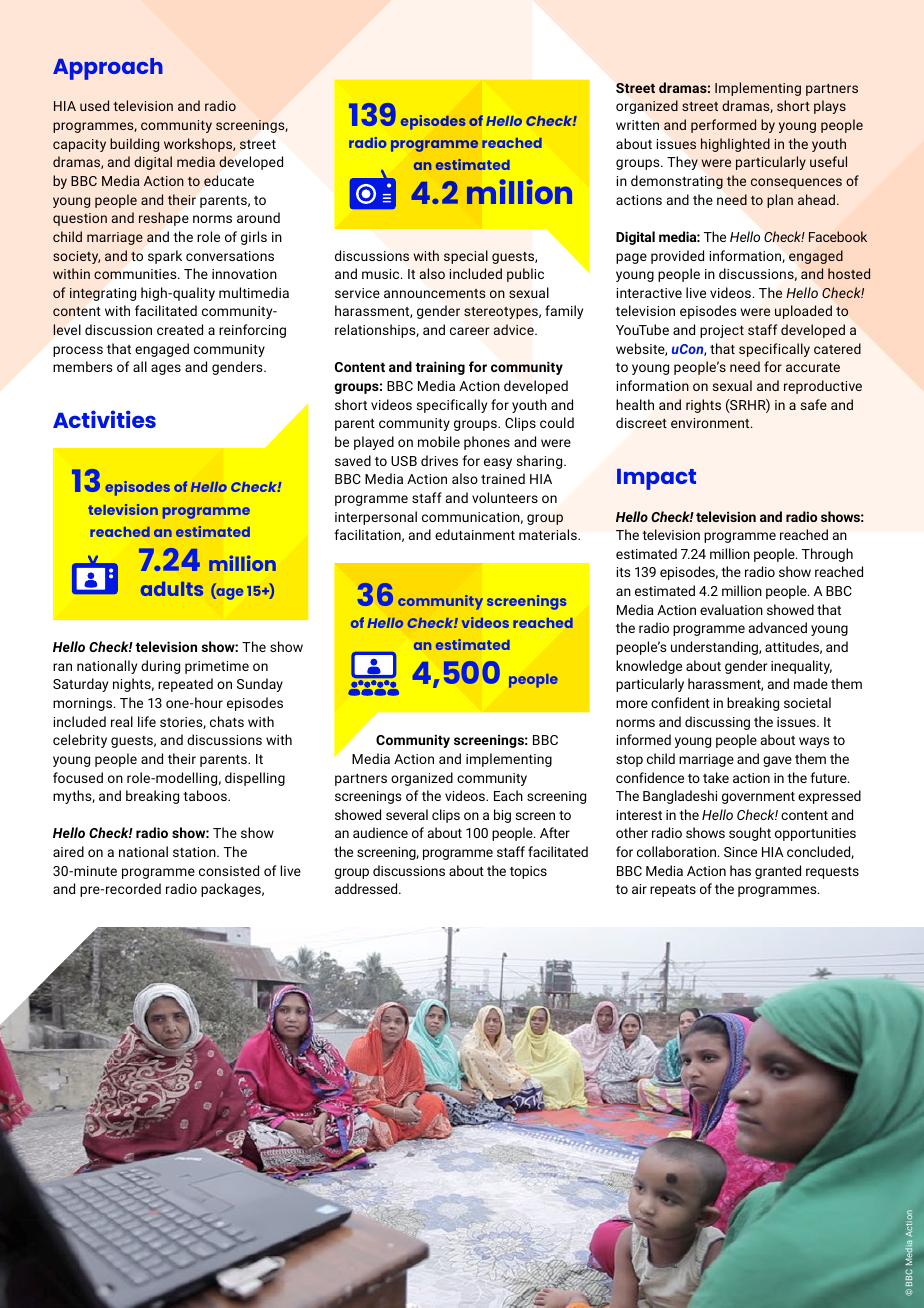  Describe the element at coordinates (440, 368) in the page. I see `training` at that location.
